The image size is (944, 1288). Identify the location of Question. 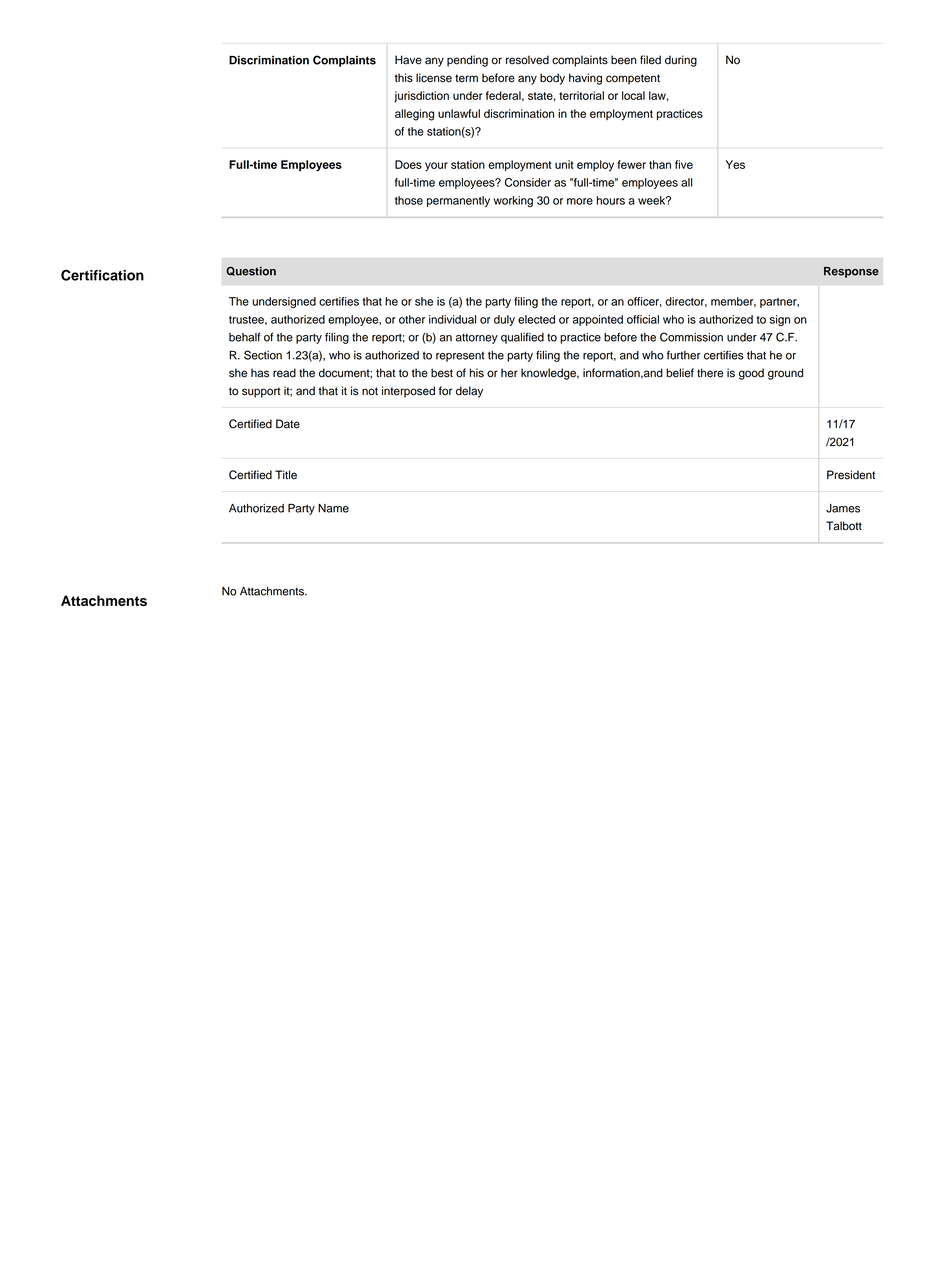
(251, 271).
